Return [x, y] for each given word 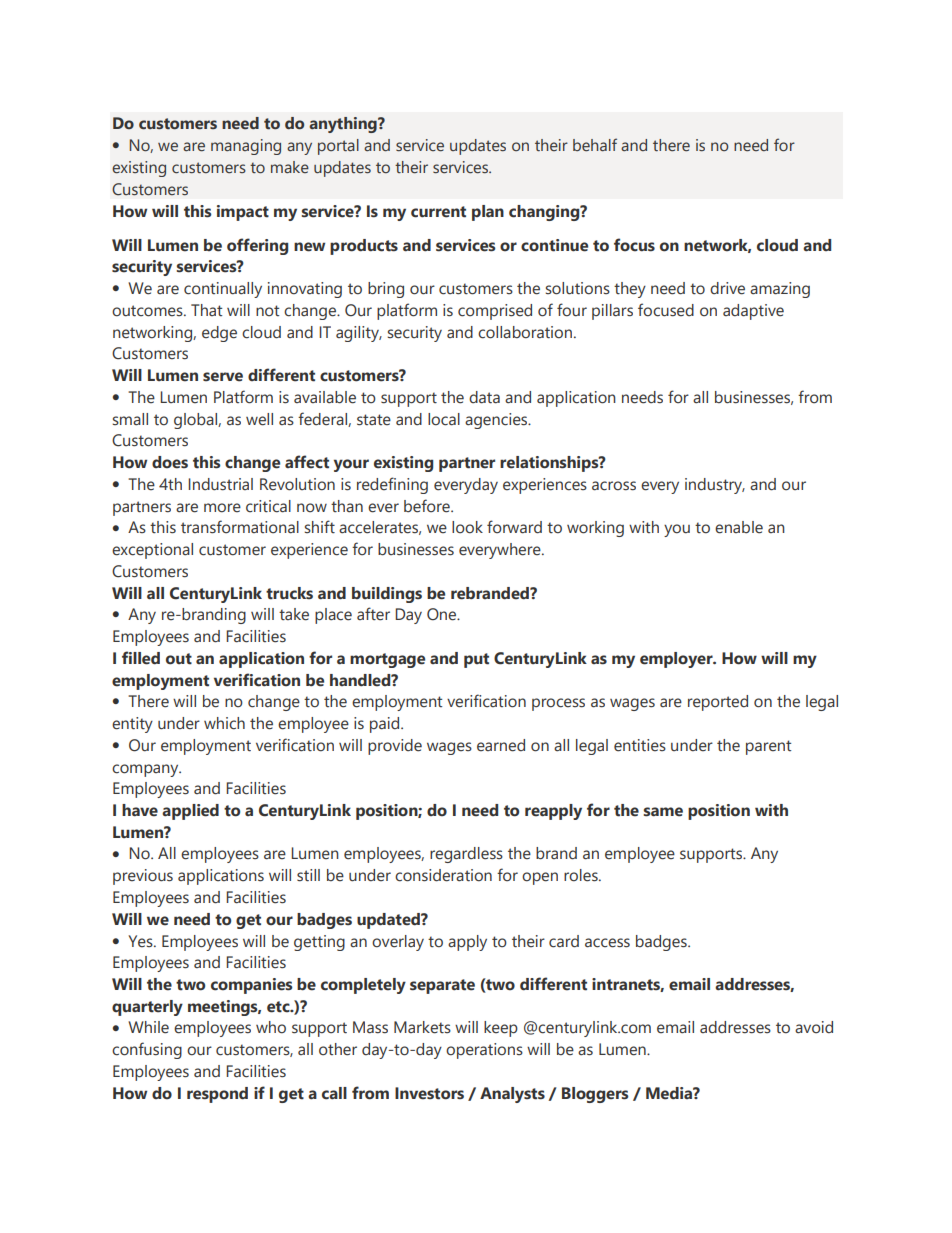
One [443, 614]
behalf [595, 145]
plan [488, 213]
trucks [289, 593]
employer [677, 660]
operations [484, 1051]
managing [246, 147]
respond [217, 1095]
